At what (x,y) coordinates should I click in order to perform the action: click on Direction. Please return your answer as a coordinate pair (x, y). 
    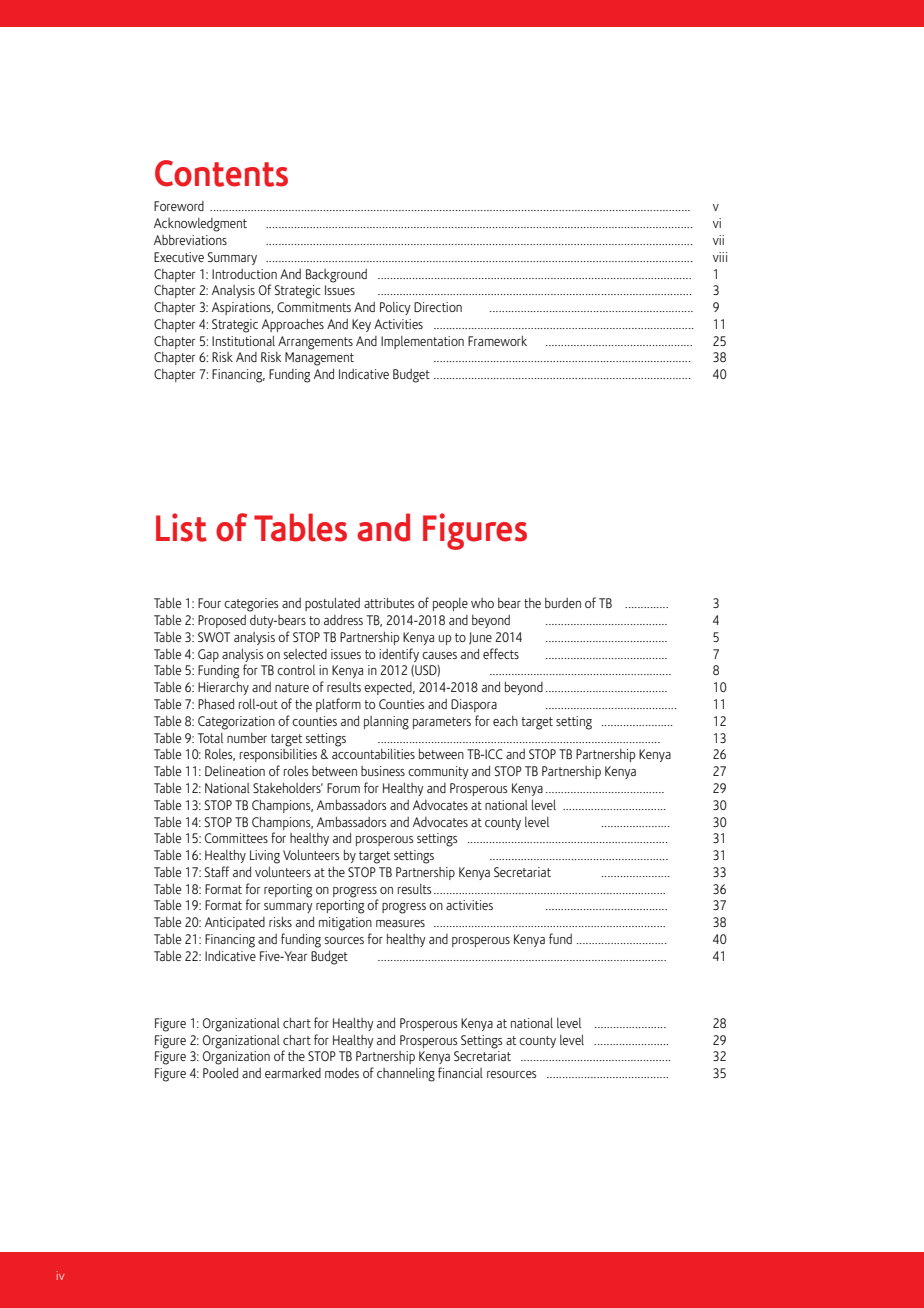
    Looking at the image, I should click on (438, 307).
